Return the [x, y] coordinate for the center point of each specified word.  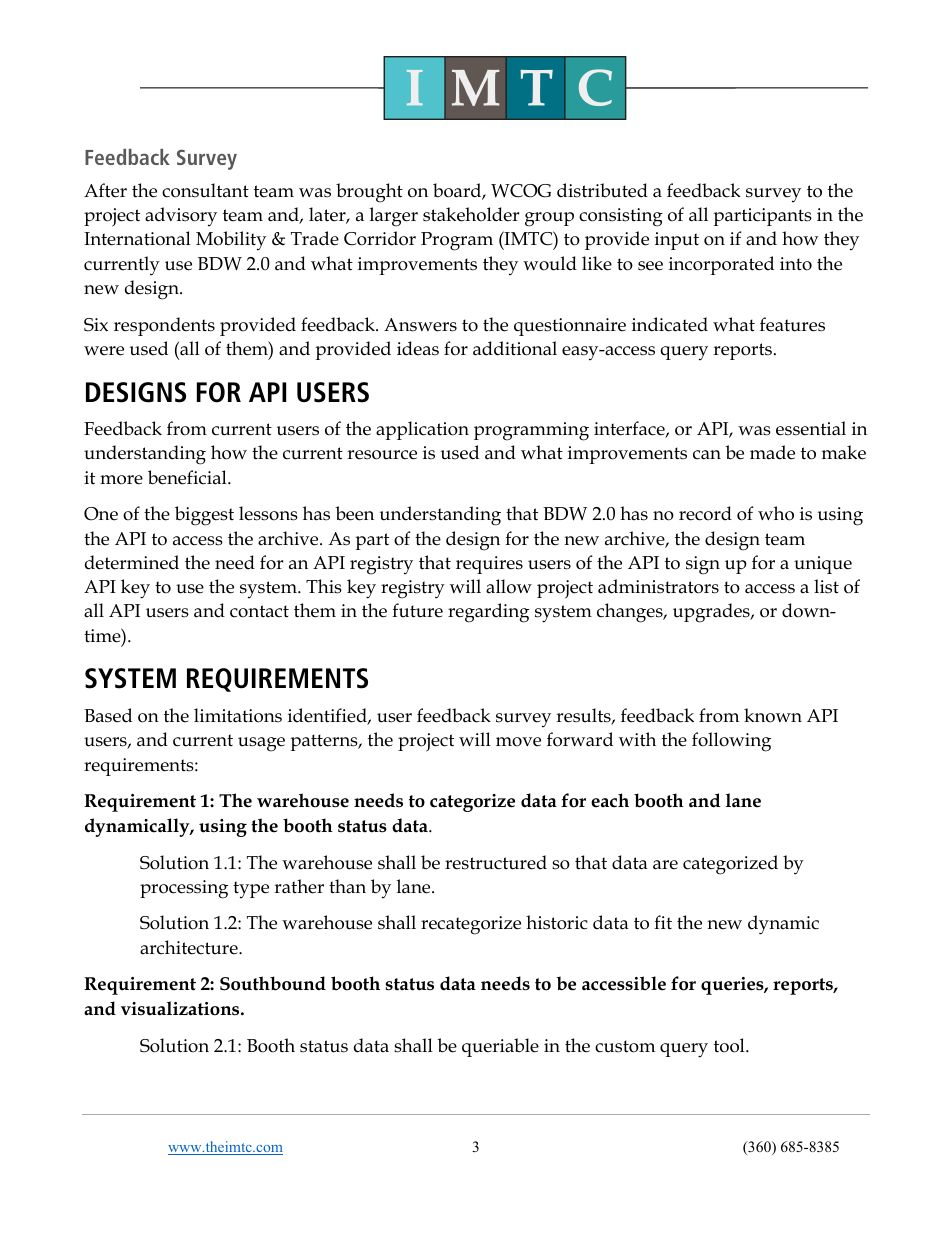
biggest [204, 516]
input [677, 241]
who [776, 513]
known [773, 715]
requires [489, 565]
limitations [238, 715]
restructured [496, 862]
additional [515, 348]
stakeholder [471, 214]
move [518, 742]
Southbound [273, 983]
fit [663, 922]
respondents [164, 326]
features [792, 324]
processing [184, 889]
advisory [181, 217]
